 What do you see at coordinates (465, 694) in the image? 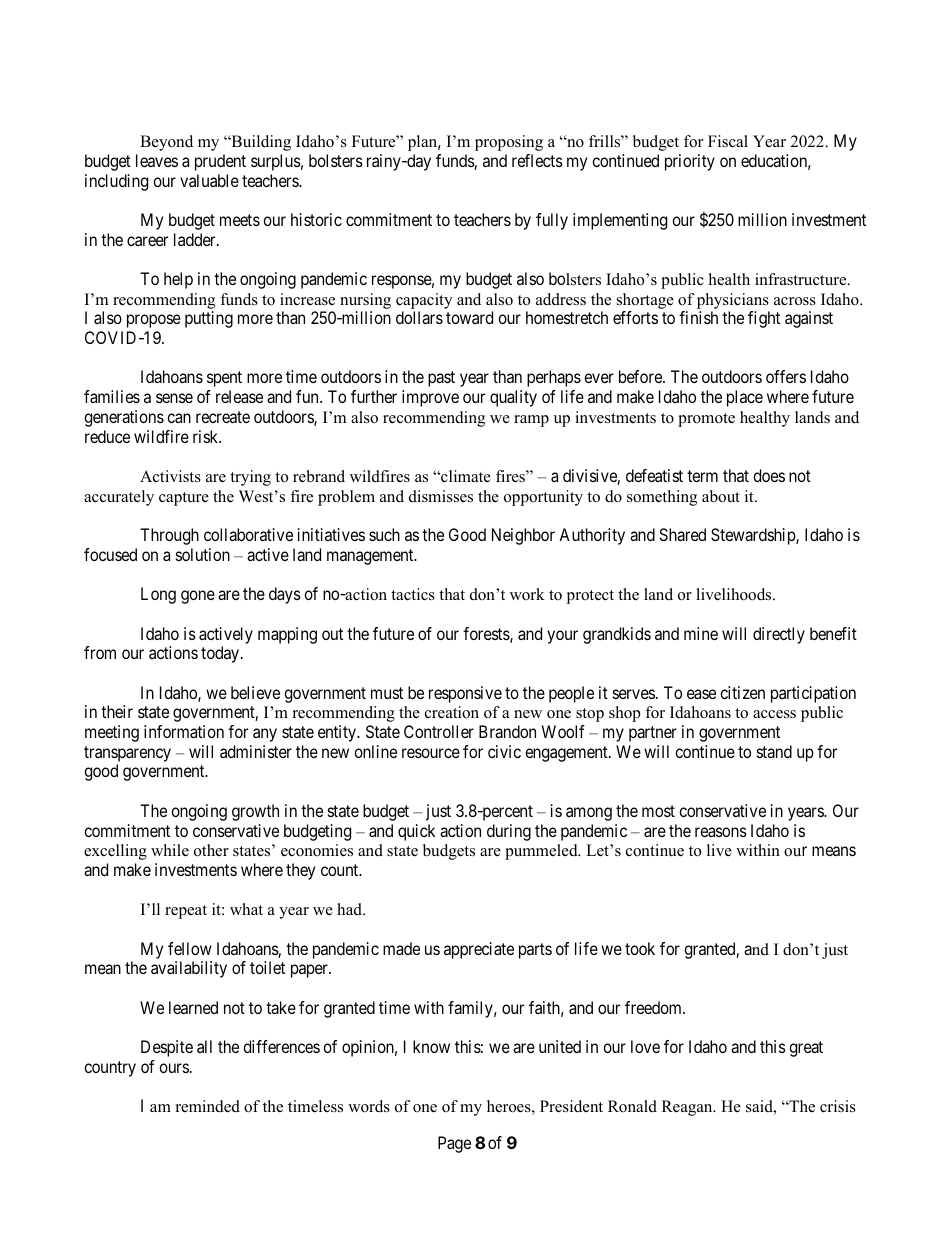
I see `responsive` at bounding box center [465, 694].
